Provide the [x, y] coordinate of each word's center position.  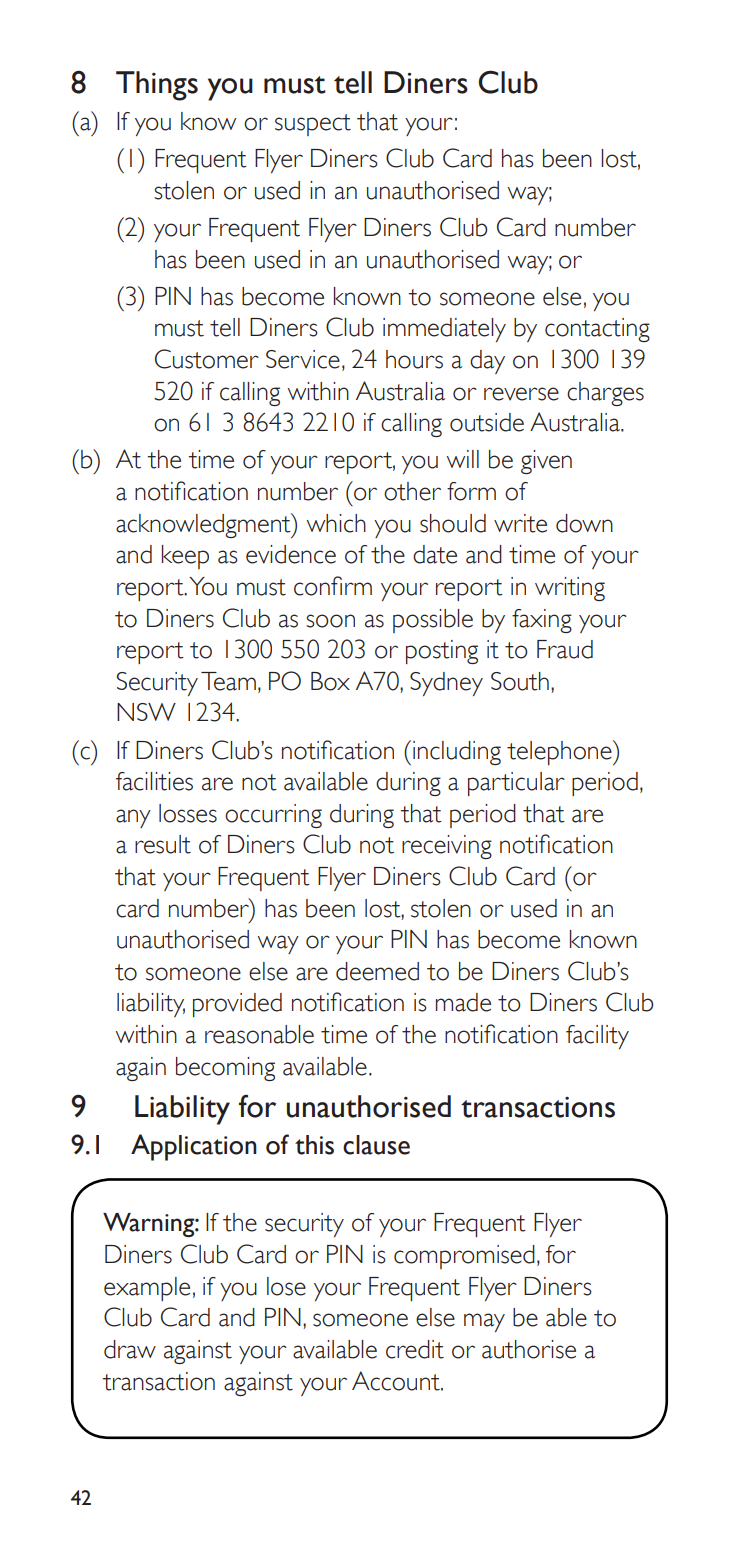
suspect [313, 125]
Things [157, 86]
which [336, 523]
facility [597, 1037]
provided [237, 1005]
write [520, 523]
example [147, 1289]
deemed [377, 971]
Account [397, 1381]
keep [185, 557]
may [484, 1322]
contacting [597, 330]
